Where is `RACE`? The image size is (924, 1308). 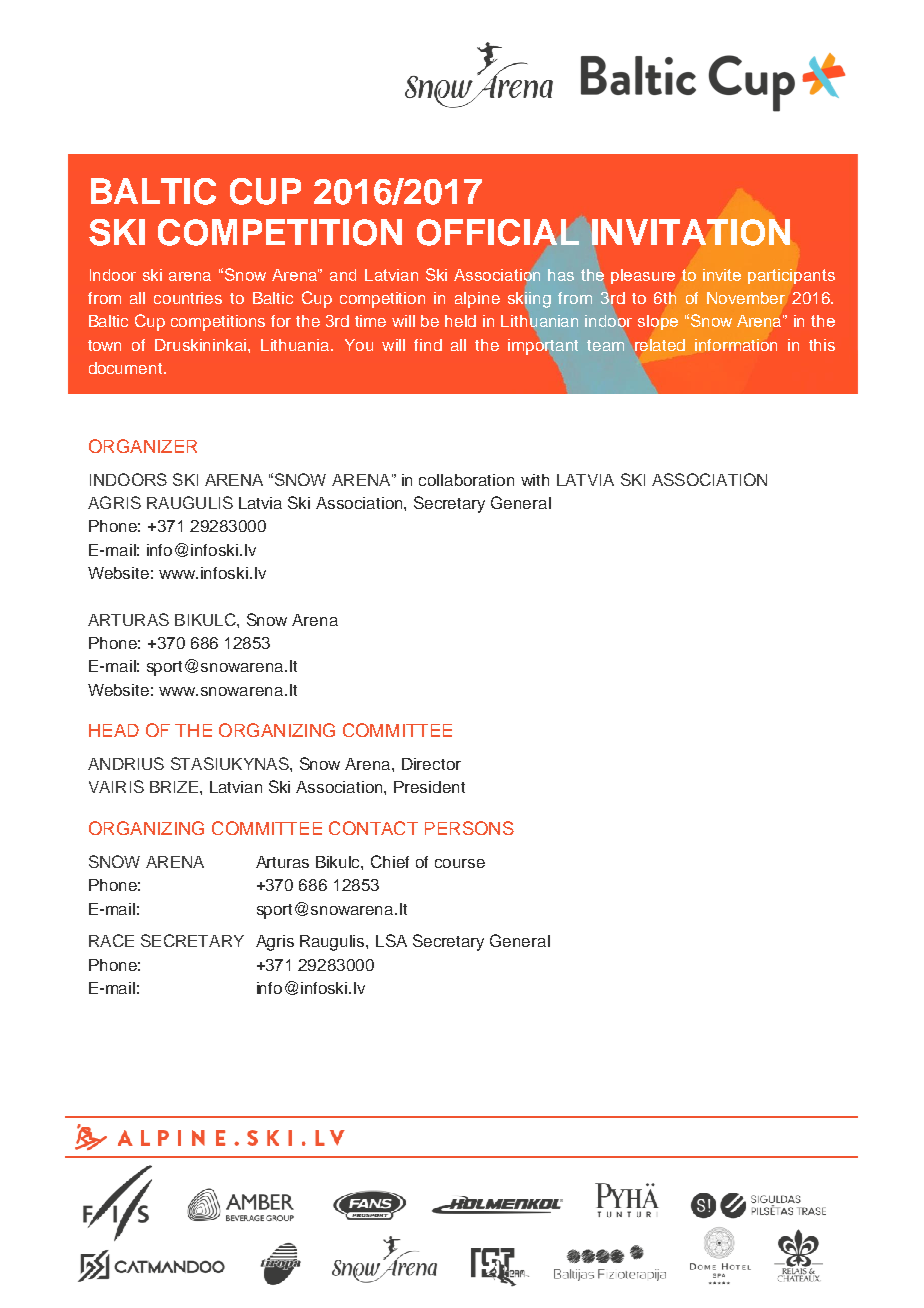 RACE is located at coordinates (111, 940).
